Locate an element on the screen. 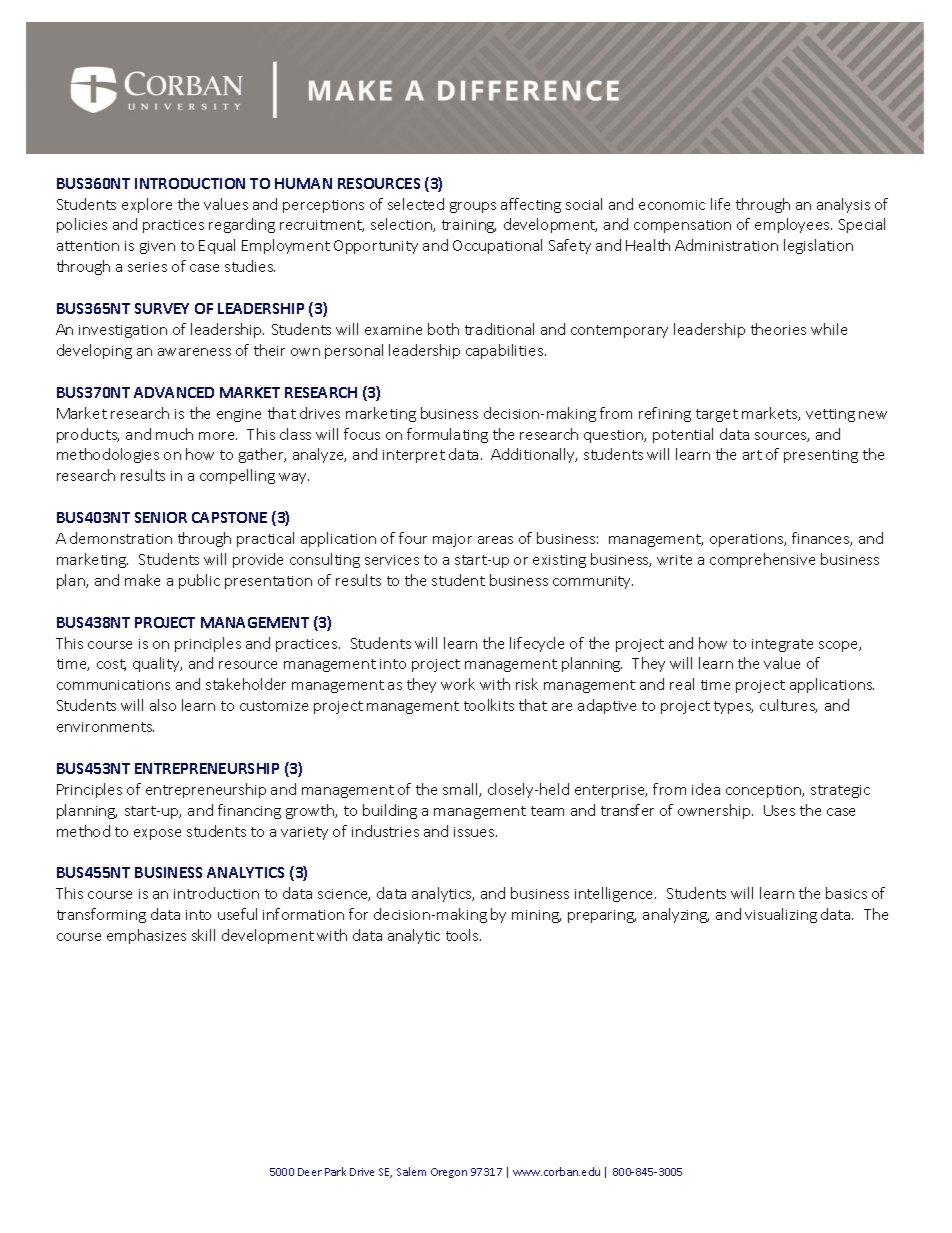 This screenshot has height=1233, width=952. issues is located at coordinates (475, 832).
